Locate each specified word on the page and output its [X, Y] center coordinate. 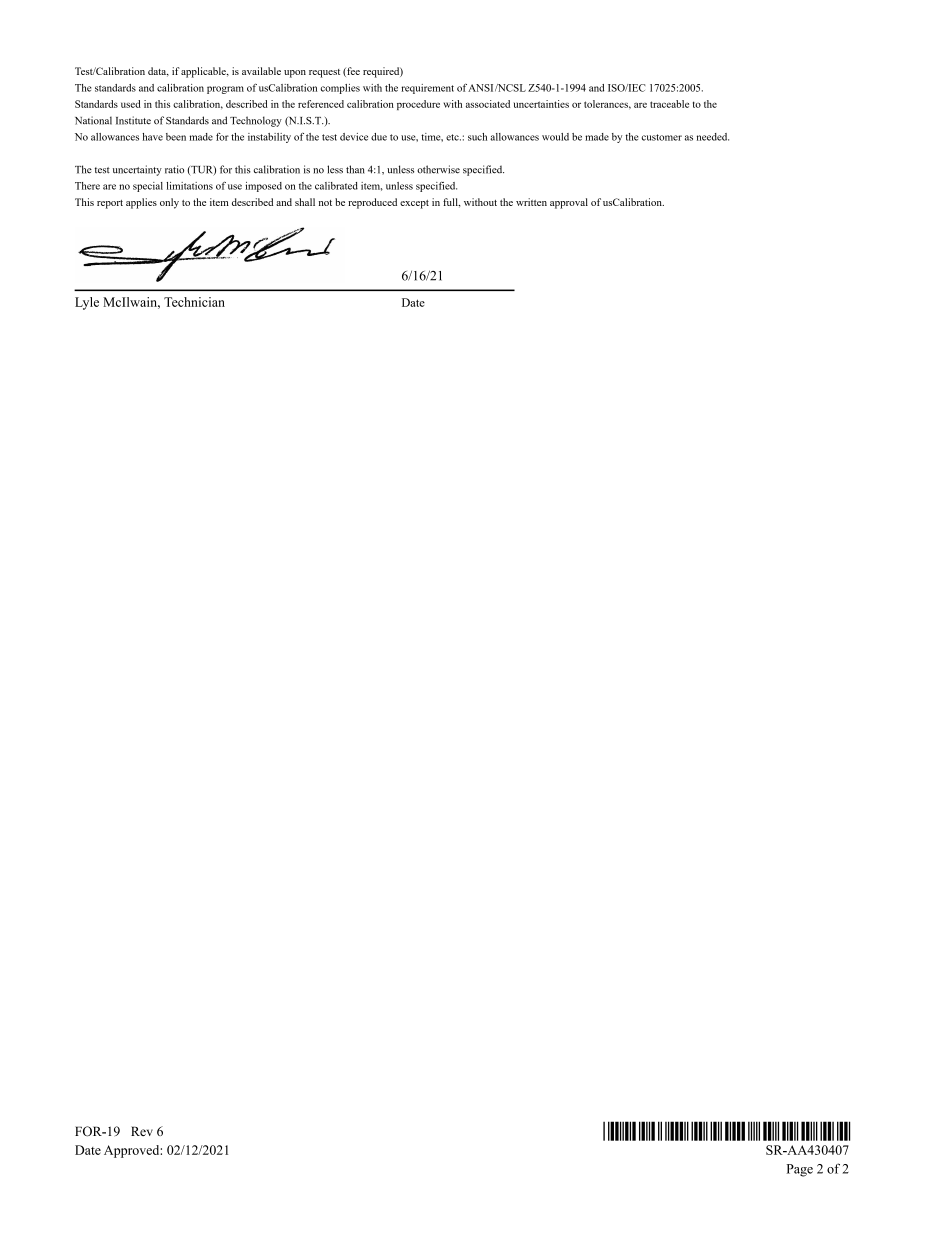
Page [800, 1170]
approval [569, 203]
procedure [418, 105]
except [414, 204]
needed [713, 137]
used [131, 104]
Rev [142, 1131]
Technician [194, 302]
